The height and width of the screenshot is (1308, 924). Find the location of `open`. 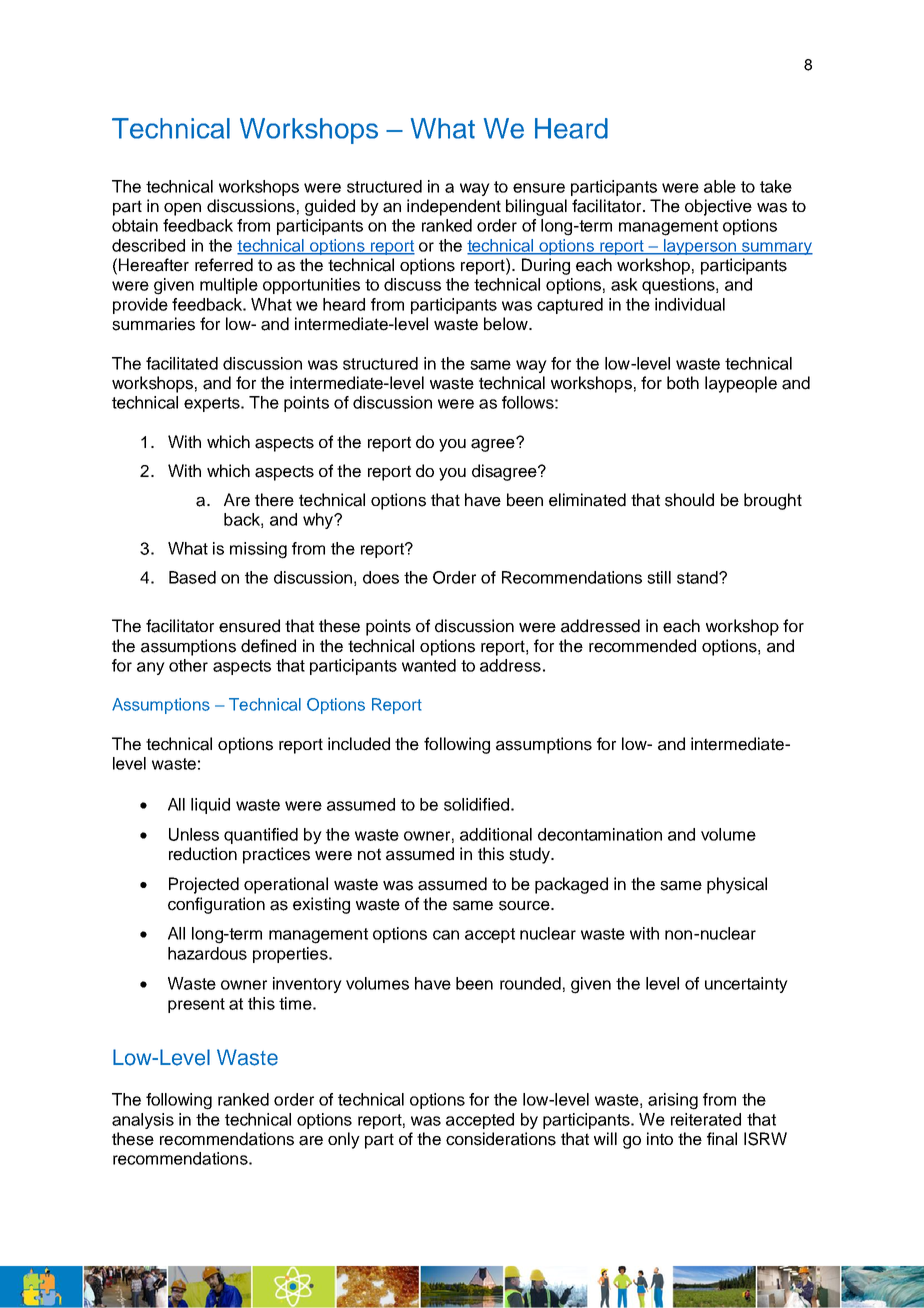

open is located at coordinates (182, 209).
